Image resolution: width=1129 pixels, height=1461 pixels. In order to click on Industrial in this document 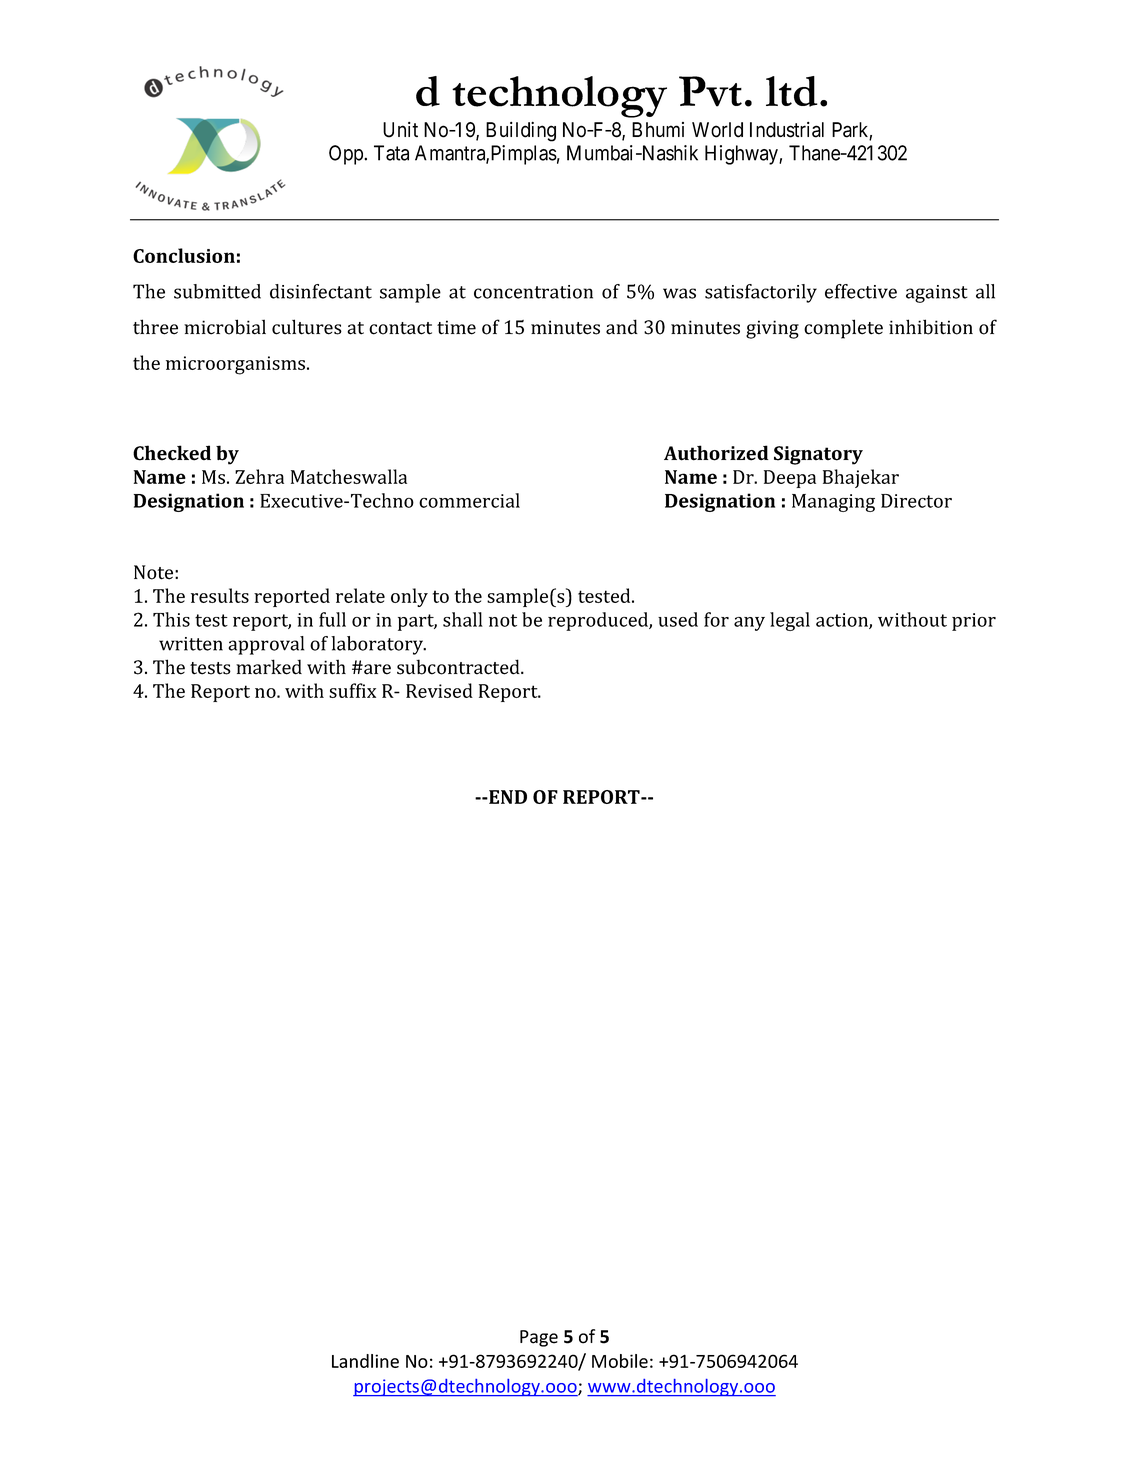, I will do `click(787, 130)`.
